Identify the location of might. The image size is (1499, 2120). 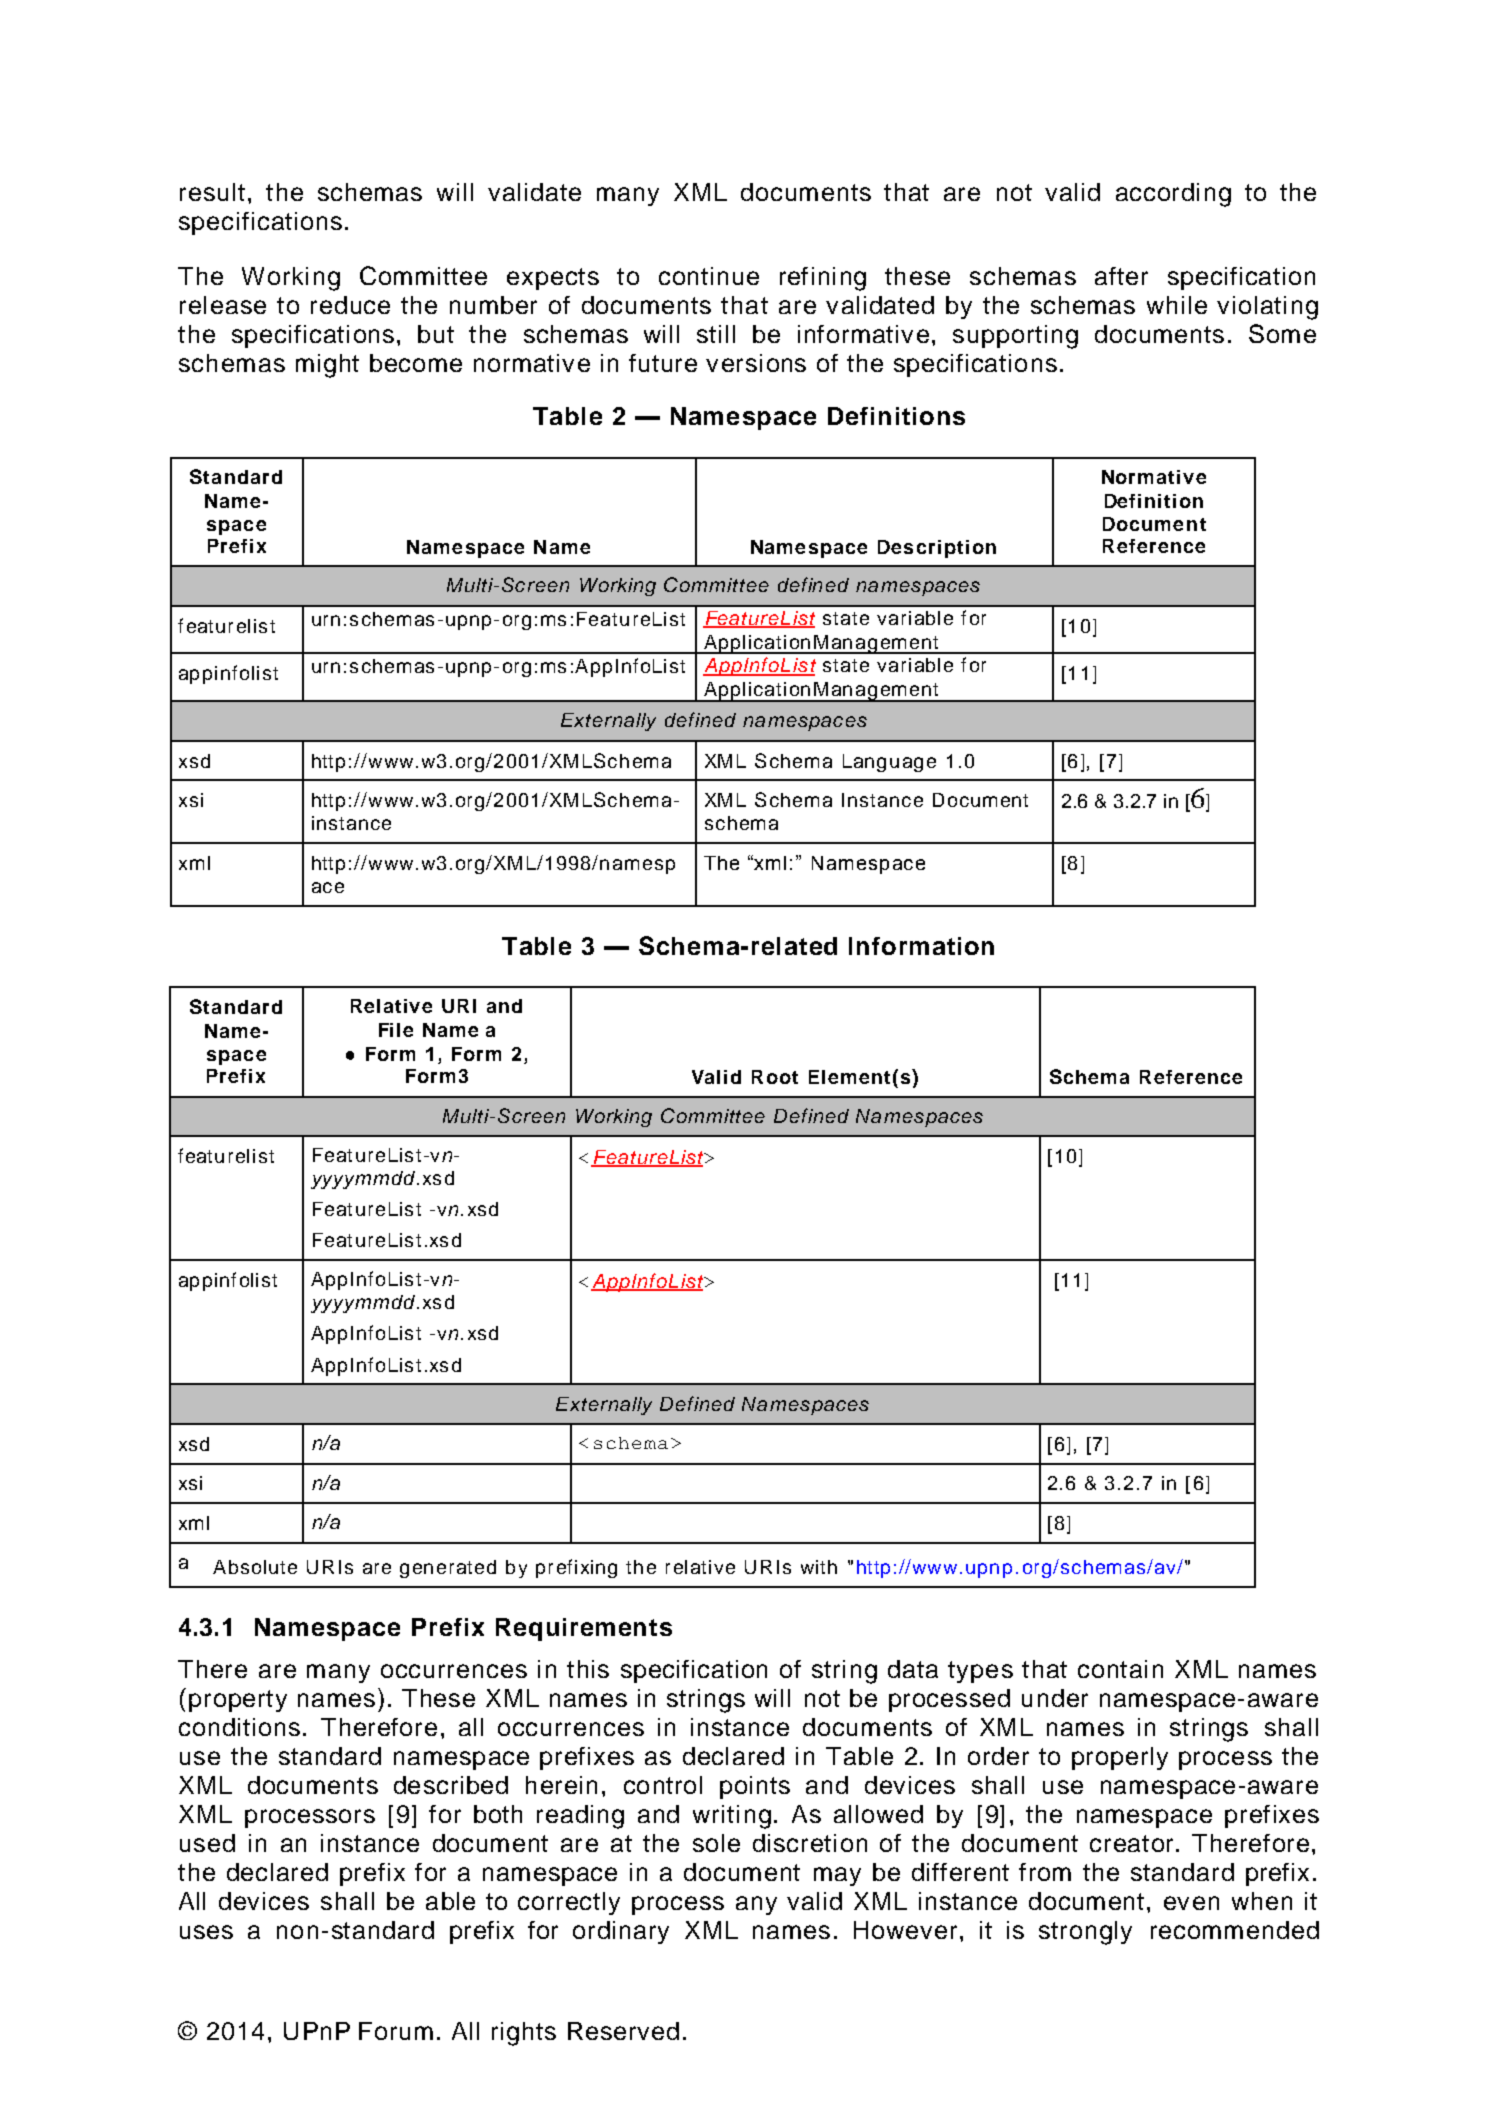
(327, 366).
